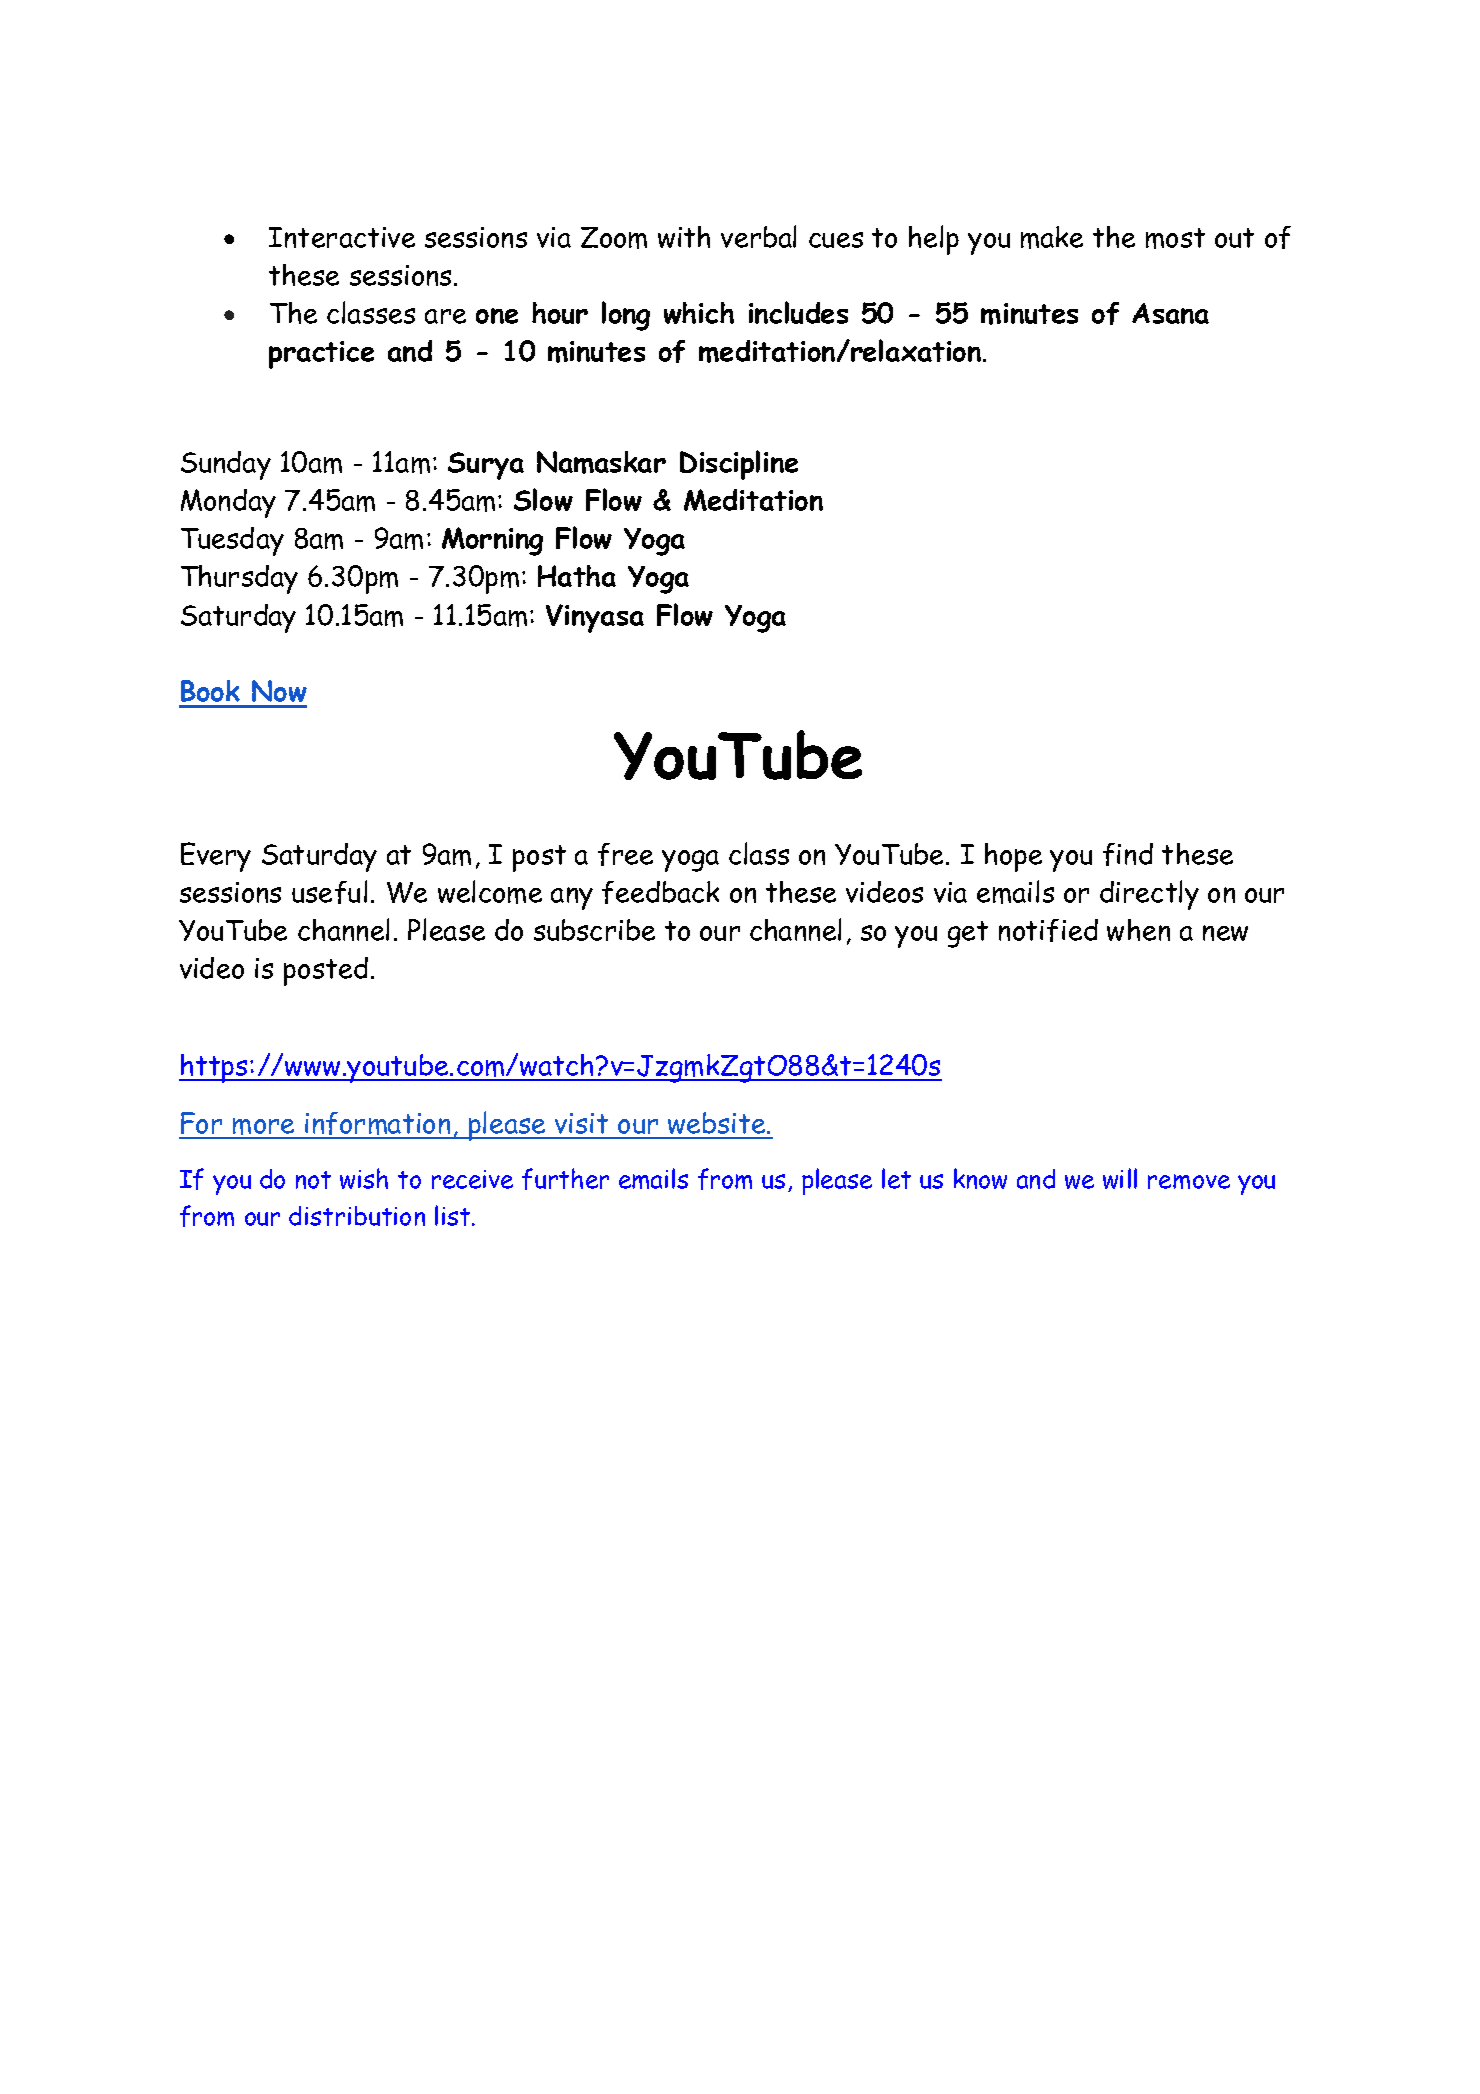 The height and width of the page is (2094, 1480). Describe the element at coordinates (216, 857) in the page. I see `Every` at that location.
